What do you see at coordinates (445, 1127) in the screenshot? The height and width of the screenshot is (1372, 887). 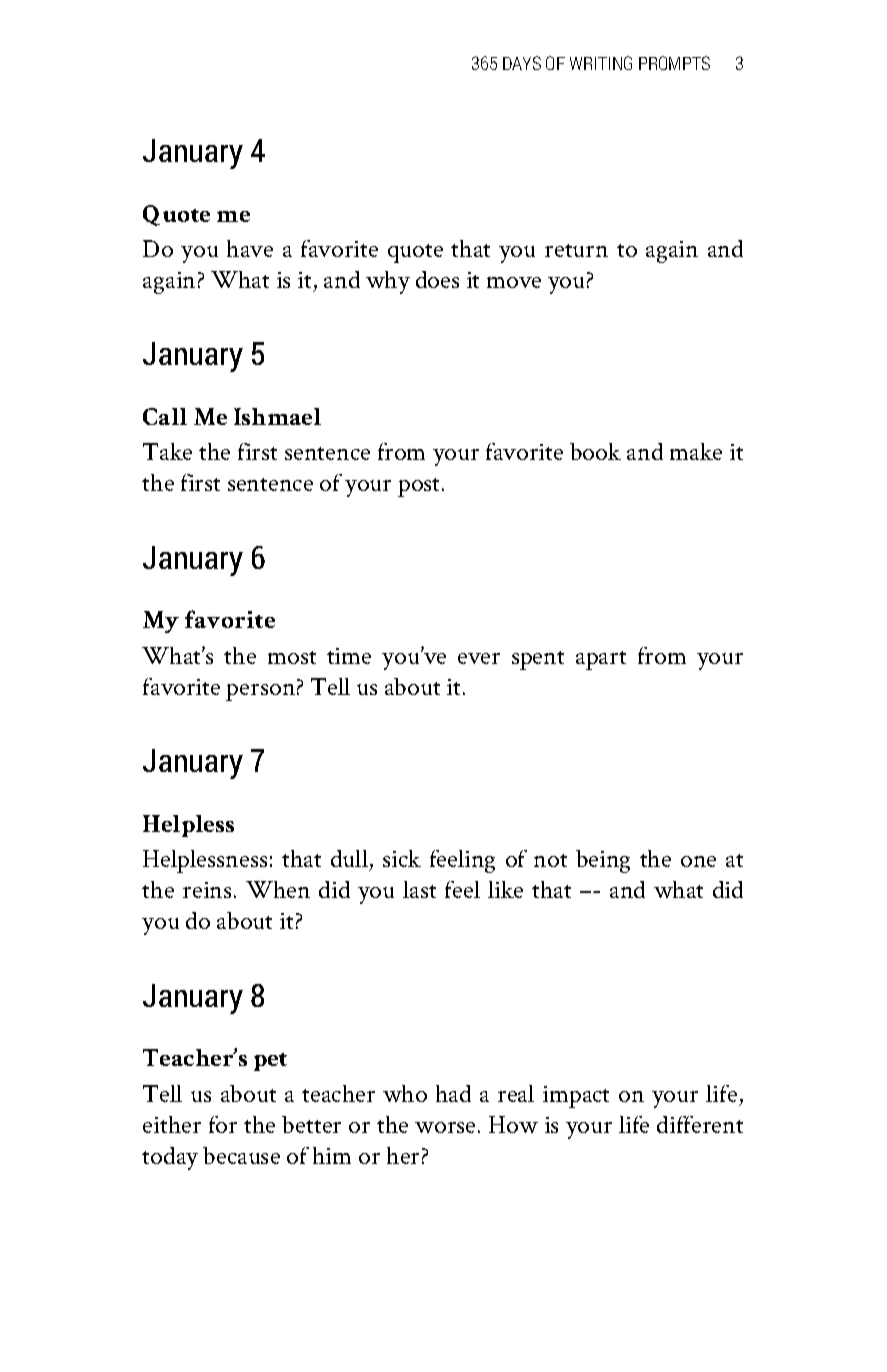 I see `worse` at bounding box center [445, 1127].
